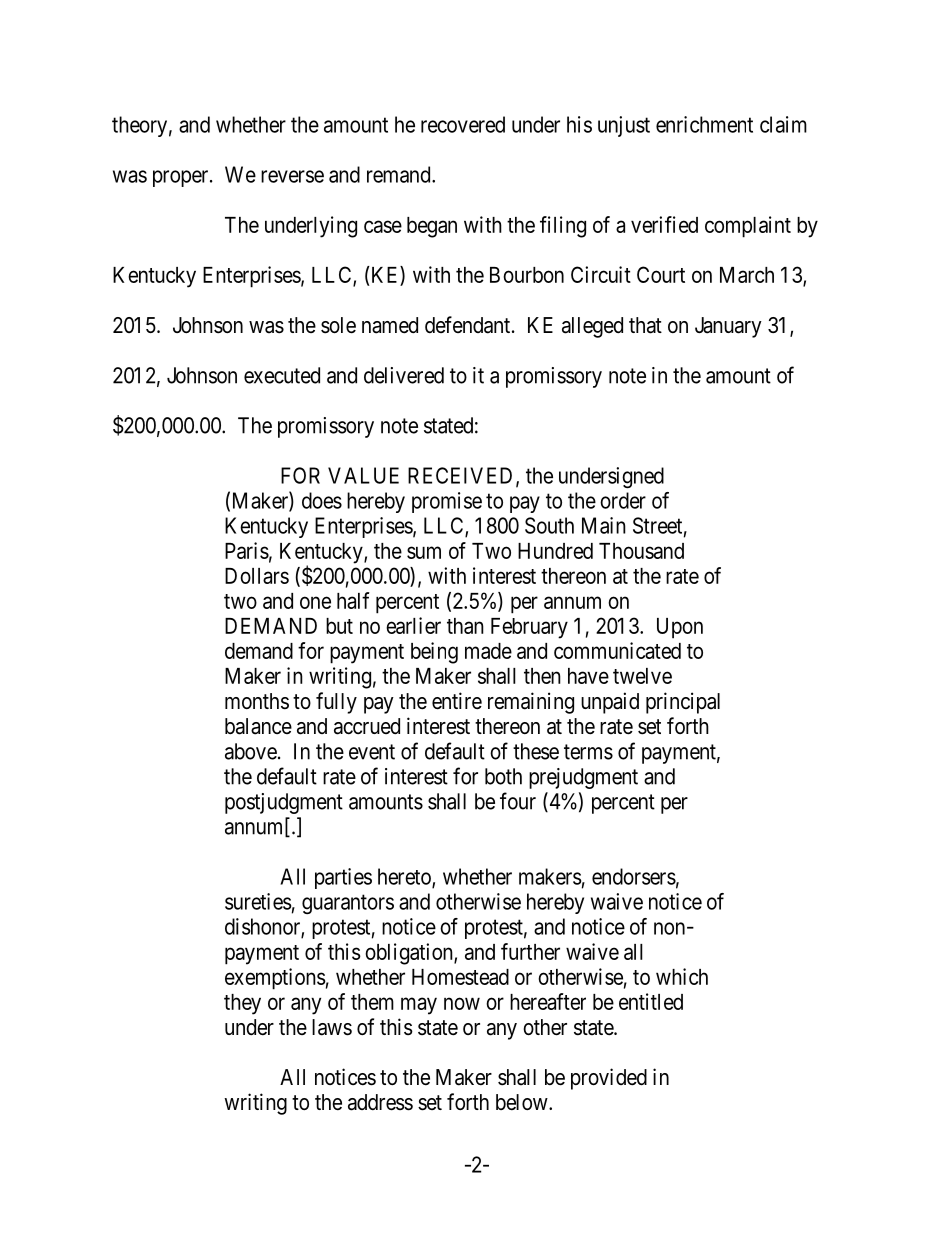 The height and width of the screenshot is (1233, 952). Describe the element at coordinates (704, 124) in the screenshot. I see `enrichment` at that location.
